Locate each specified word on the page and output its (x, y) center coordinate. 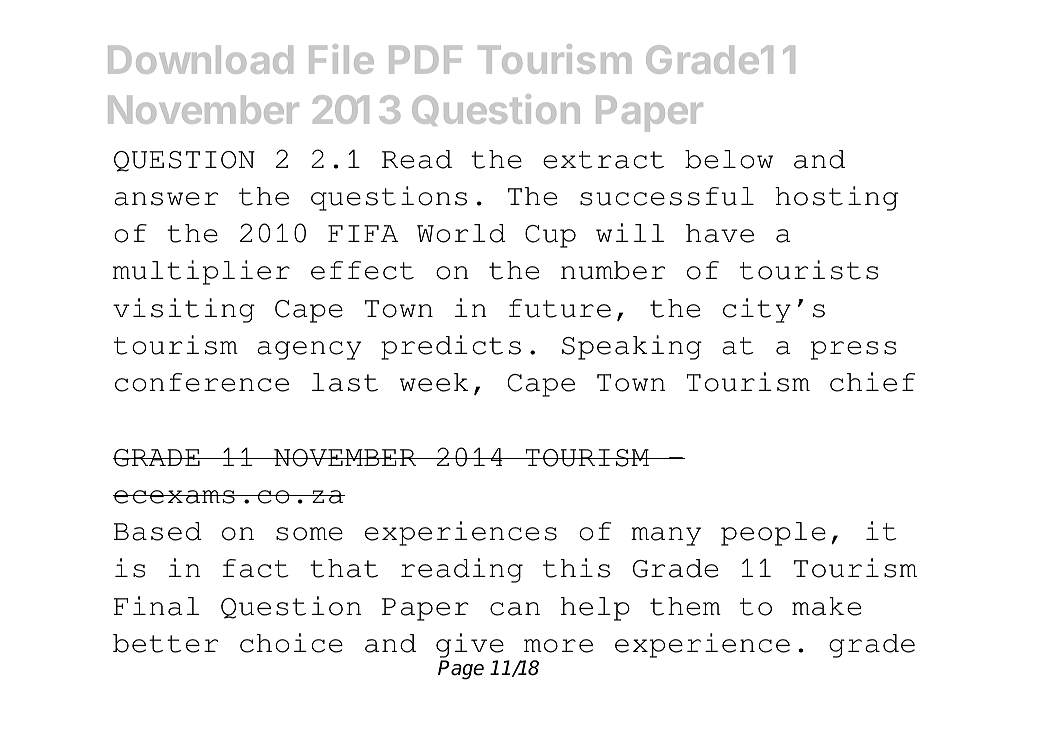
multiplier (201, 272)
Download (200, 59)
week (434, 382)
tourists (809, 270)
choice (291, 643)
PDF (425, 59)
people (773, 534)
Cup (550, 236)
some (309, 534)
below (729, 159)
